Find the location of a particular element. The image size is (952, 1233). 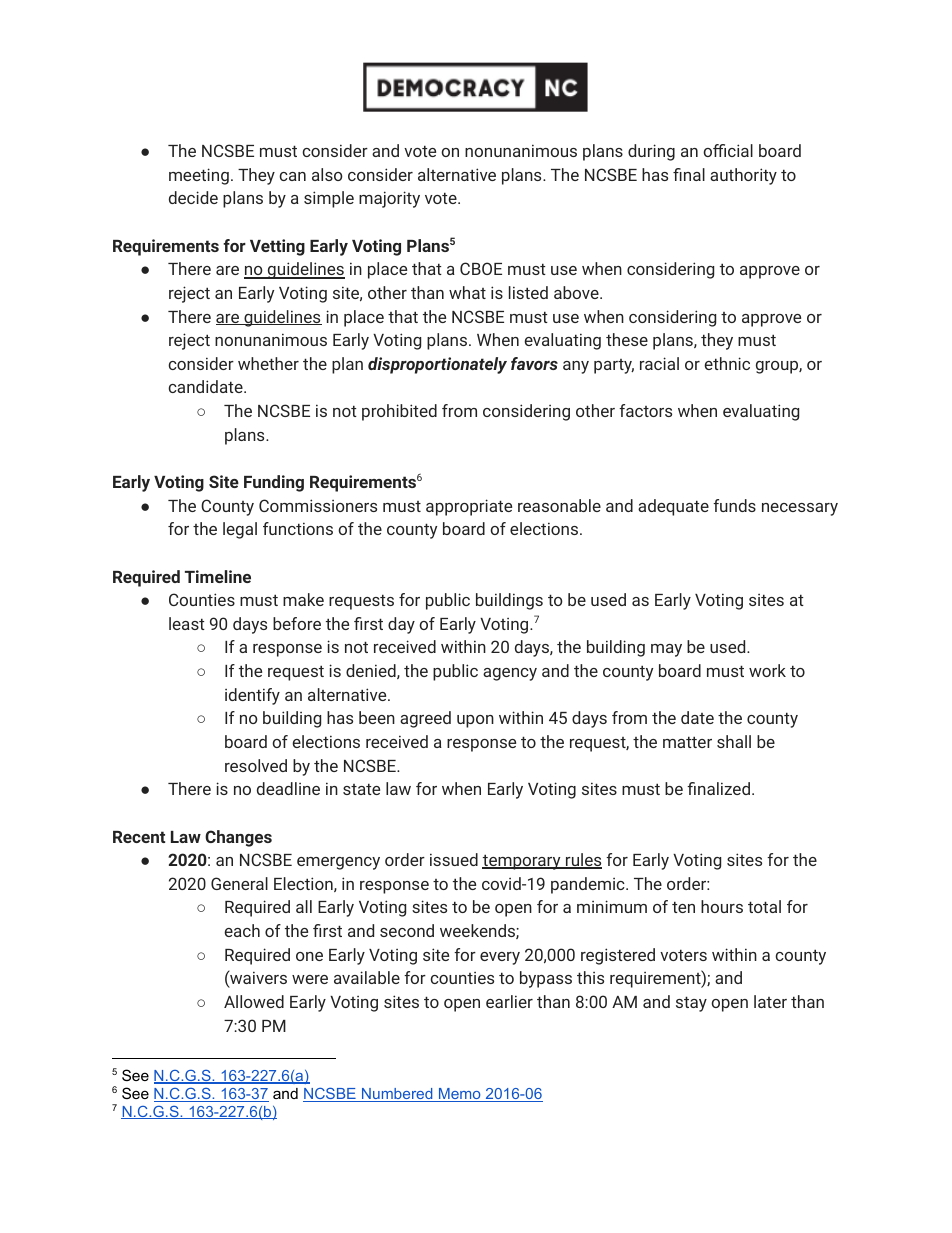

stay is located at coordinates (691, 1004).
